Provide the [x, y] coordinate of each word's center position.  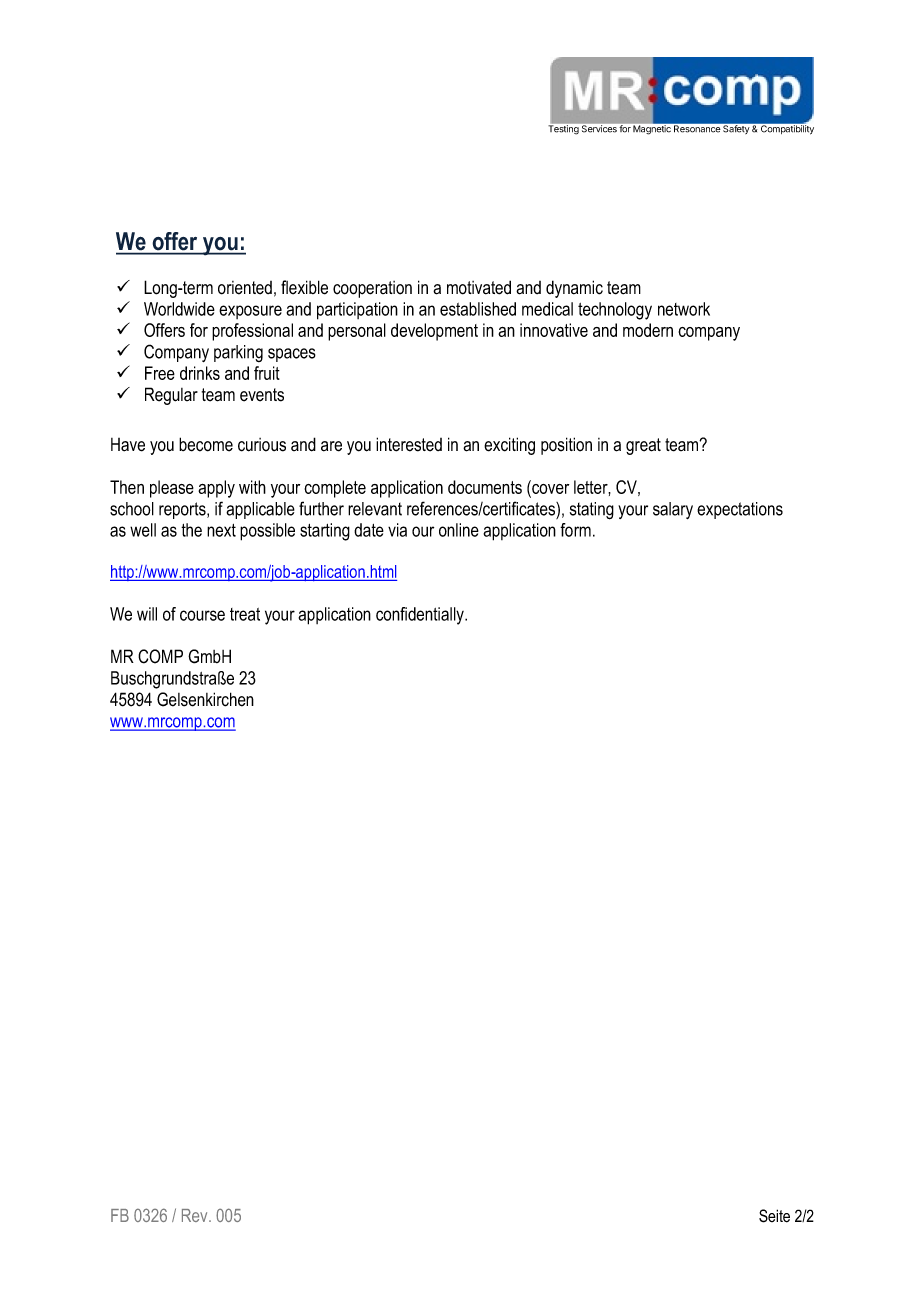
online [459, 530]
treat [245, 614]
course [202, 615]
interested [409, 444]
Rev [196, 1215]
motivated [479, 287]
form [575, 530]
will [147, 614]
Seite [774, 1216]
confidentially [421, 616]
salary [673, 510]
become [206, 444]
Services [599, 128]
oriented [245, 288]
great [643, 446]
